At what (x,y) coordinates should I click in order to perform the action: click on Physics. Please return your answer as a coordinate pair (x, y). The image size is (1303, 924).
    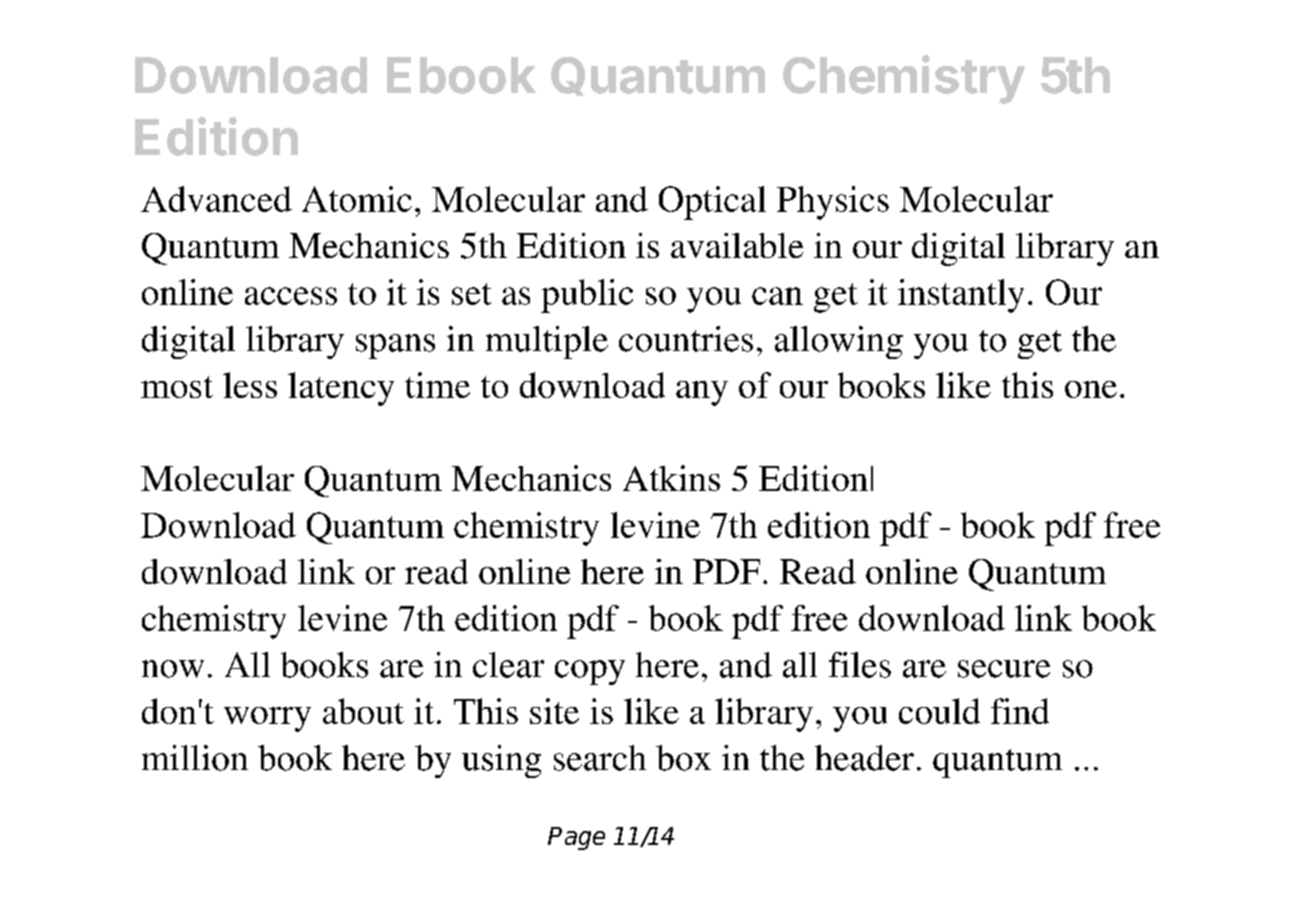
    Looking at the image, I should click on (833, 203).
